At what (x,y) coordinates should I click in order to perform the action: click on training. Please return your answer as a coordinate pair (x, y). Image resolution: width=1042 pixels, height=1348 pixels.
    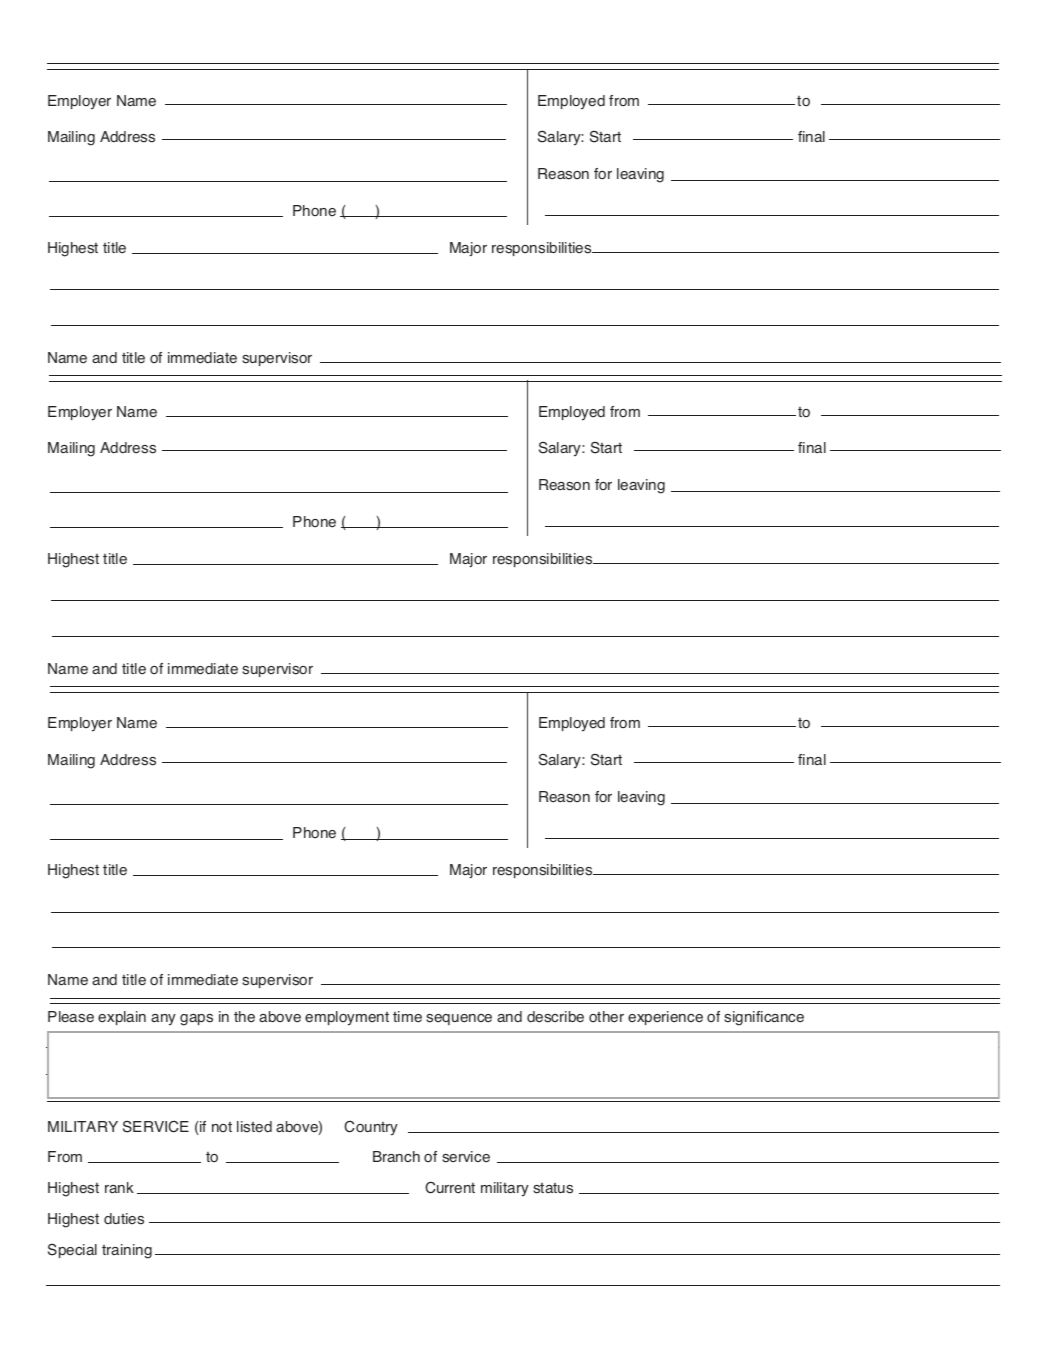
    Looking at the image, I should click on (127, 1251).
